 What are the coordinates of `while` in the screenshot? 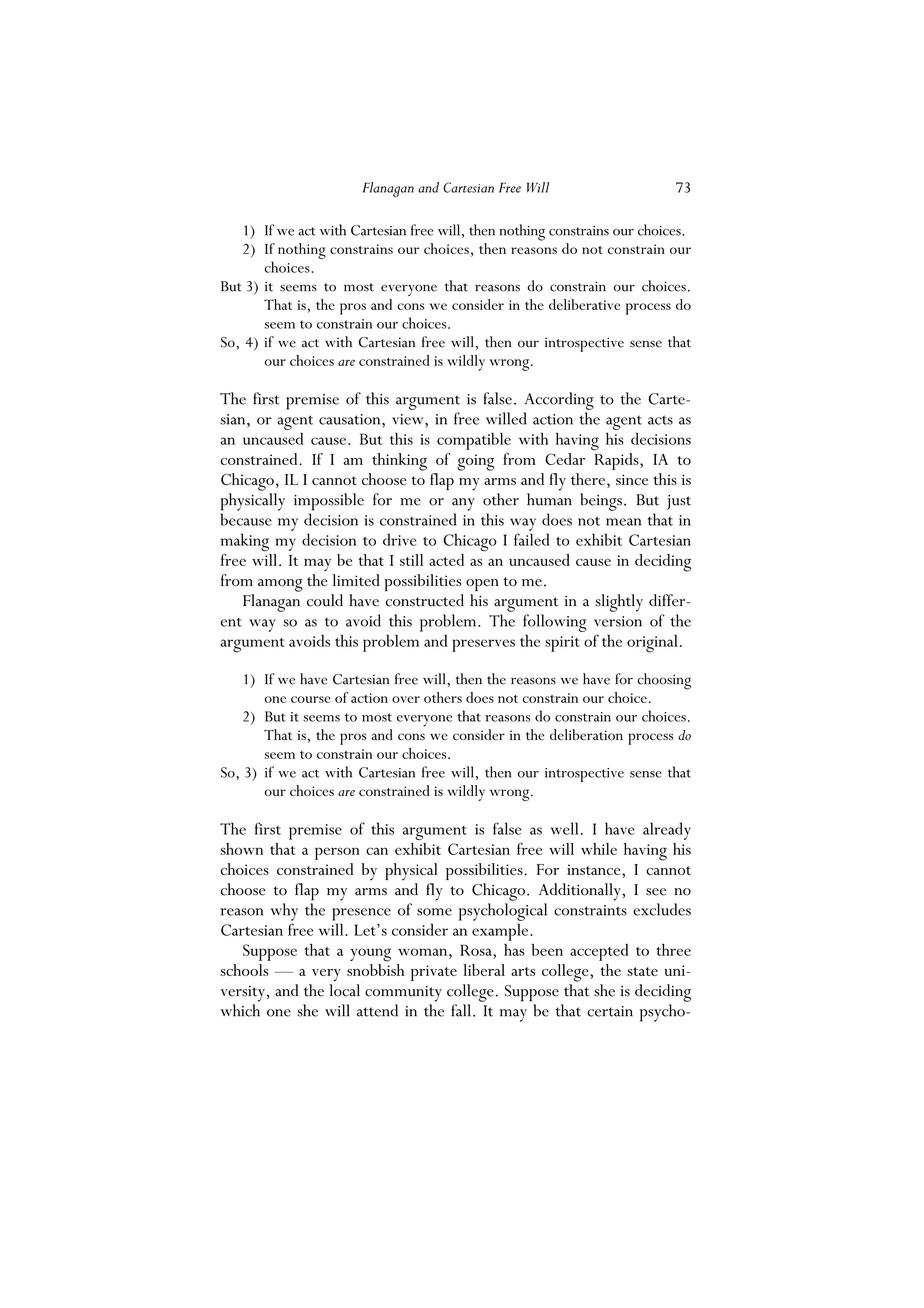 It's located at (599, 849).
